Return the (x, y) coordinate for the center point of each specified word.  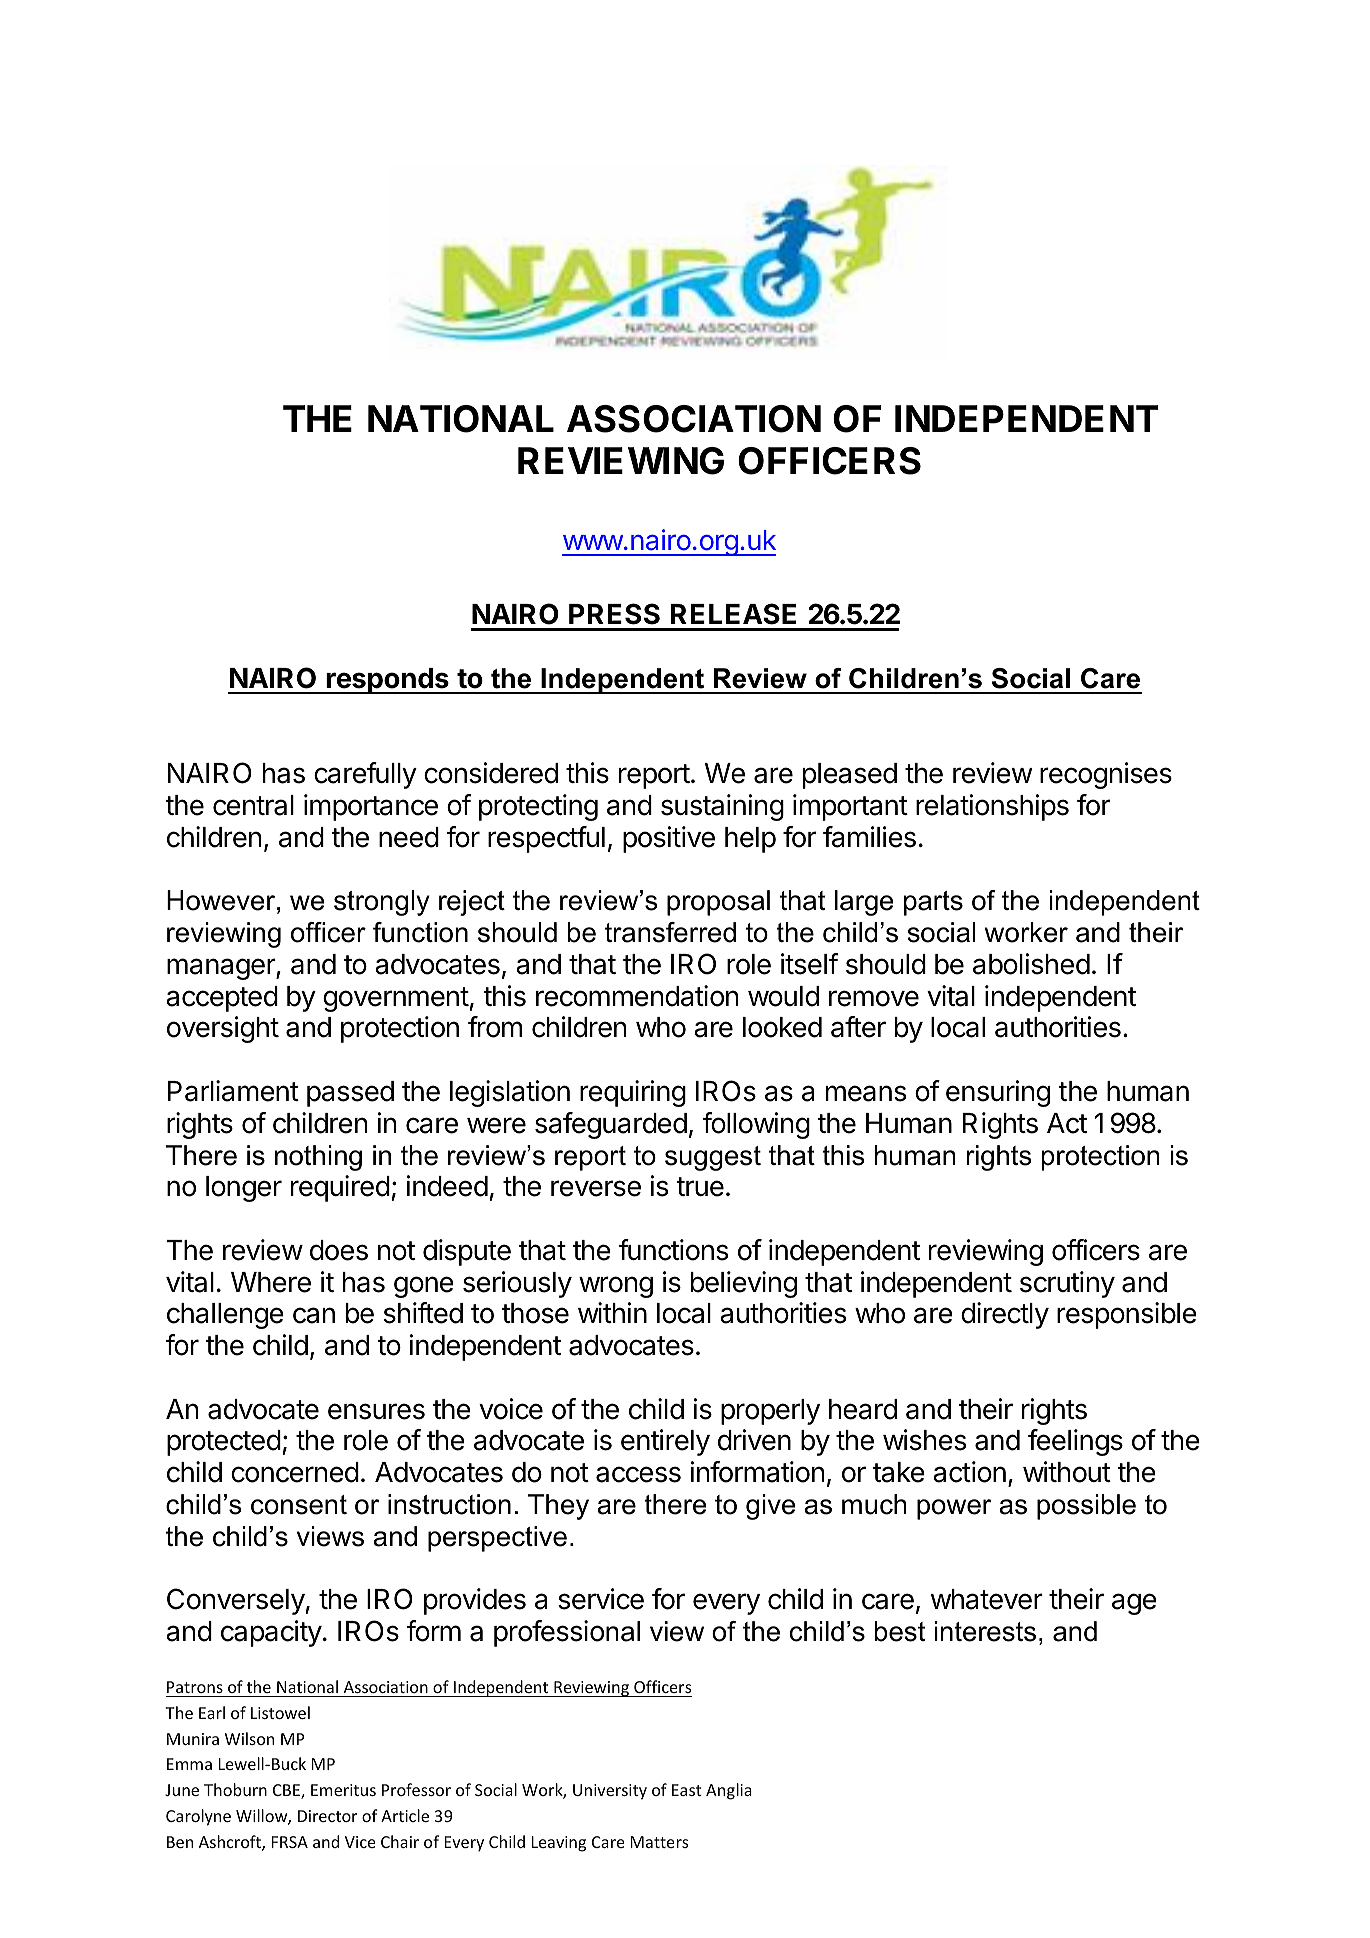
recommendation (637, 996)
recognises (1106, 775)
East (687, 1790)
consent (299, 1505)
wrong (616, 1287)
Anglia (729, 1791)
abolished (1031, 964)
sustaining (722, 807)
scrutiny (1067, 1284)
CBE (287, 1791)
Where (271, 1282)
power (954, 1509)
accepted (222, 999)
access (638, 1474)
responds (387, 681)
